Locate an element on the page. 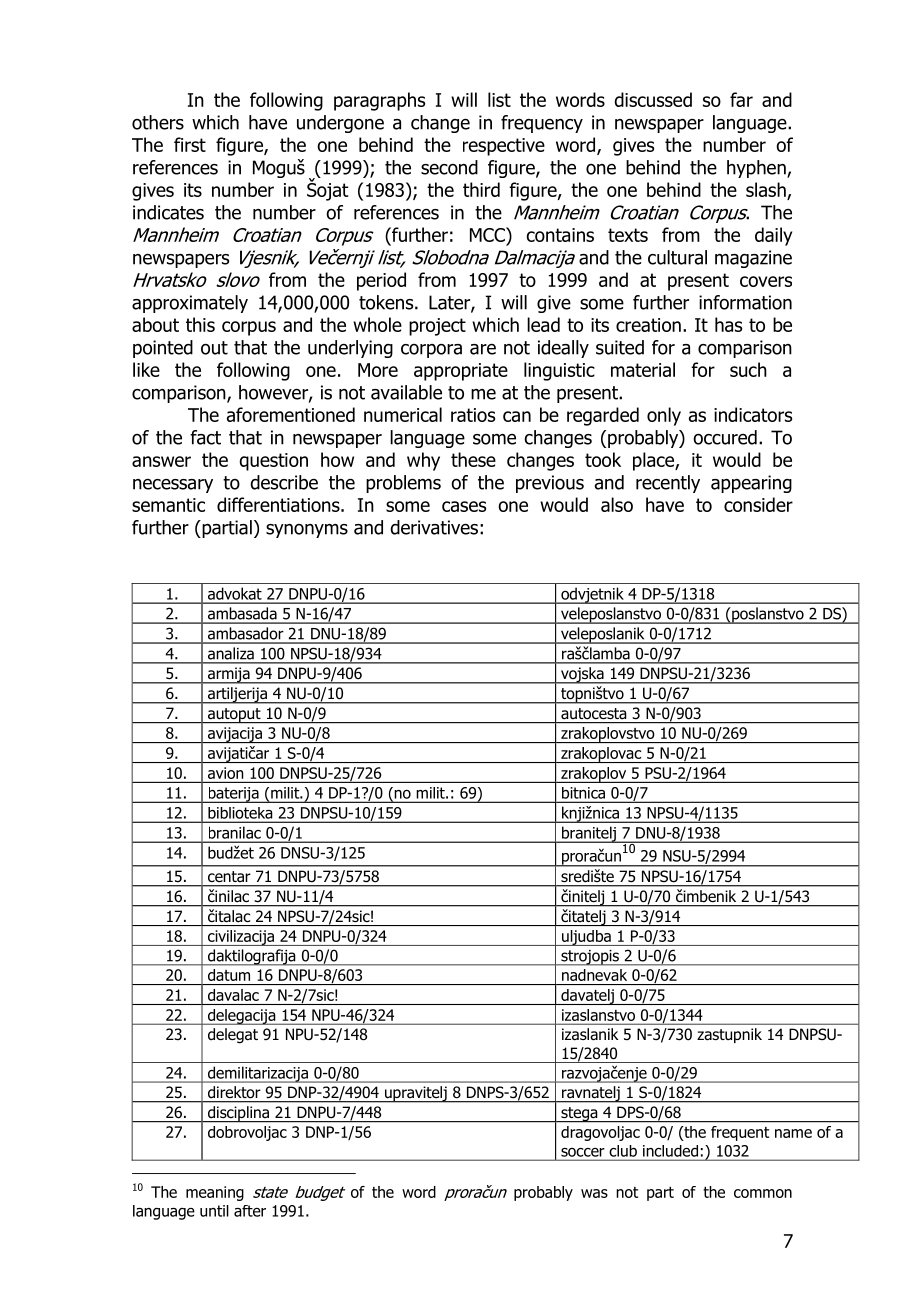 Image resolution: width=924 pixels, height=1308 pixels. appearing is located at coordinates (751, 484).
